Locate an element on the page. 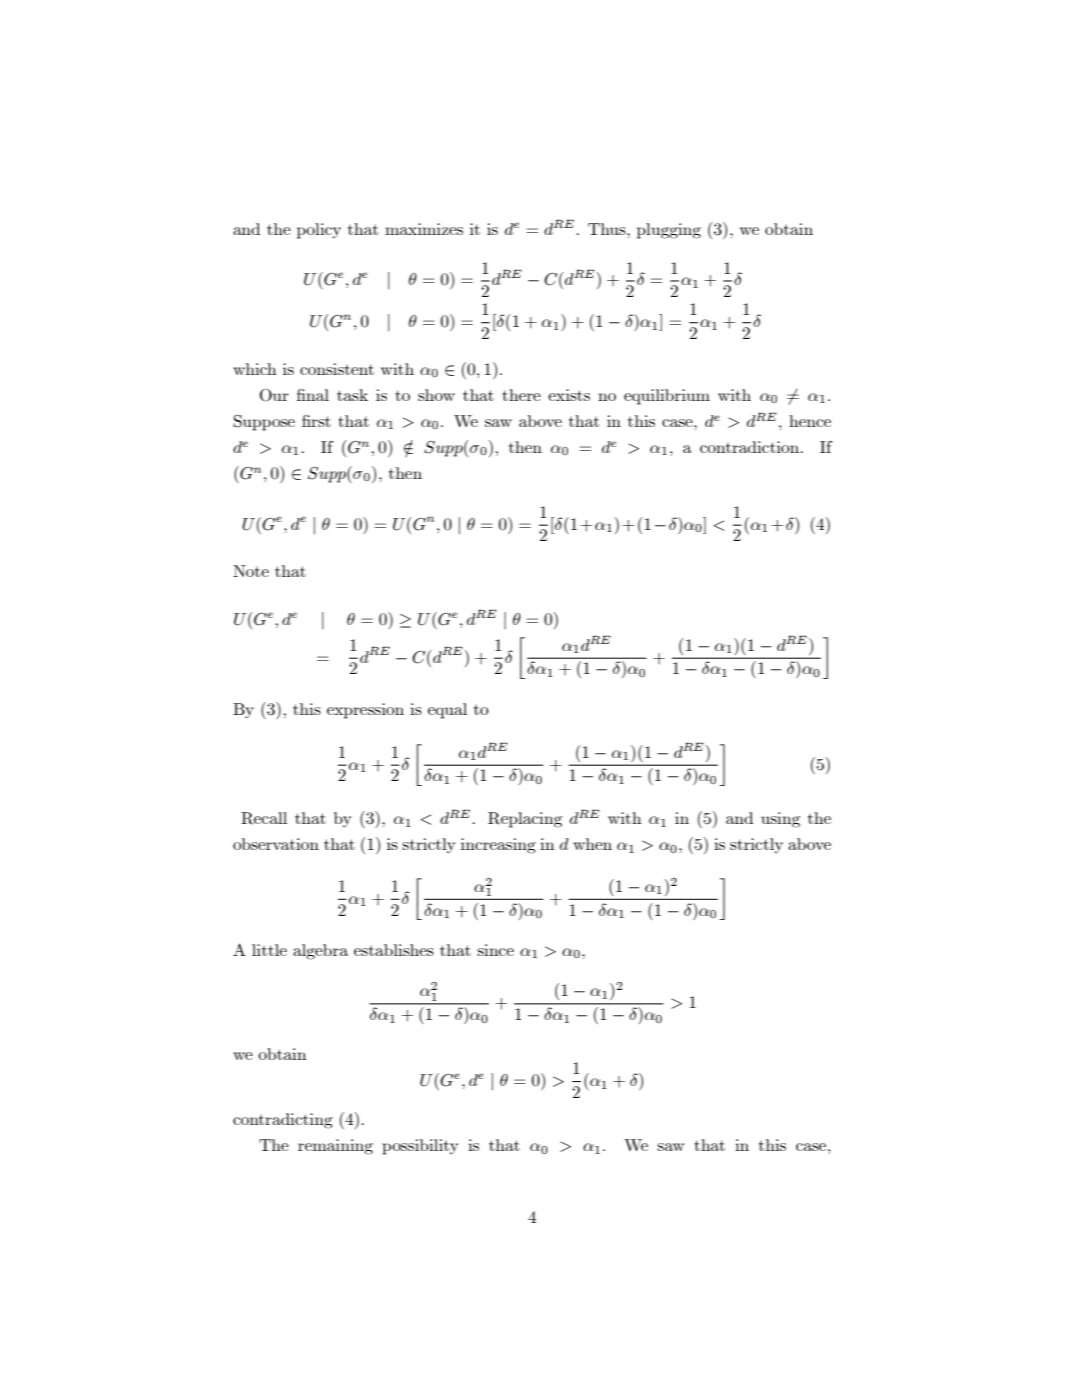 The width and height of the page is (1066, 1379). little is located at coordinates (269, 950).
